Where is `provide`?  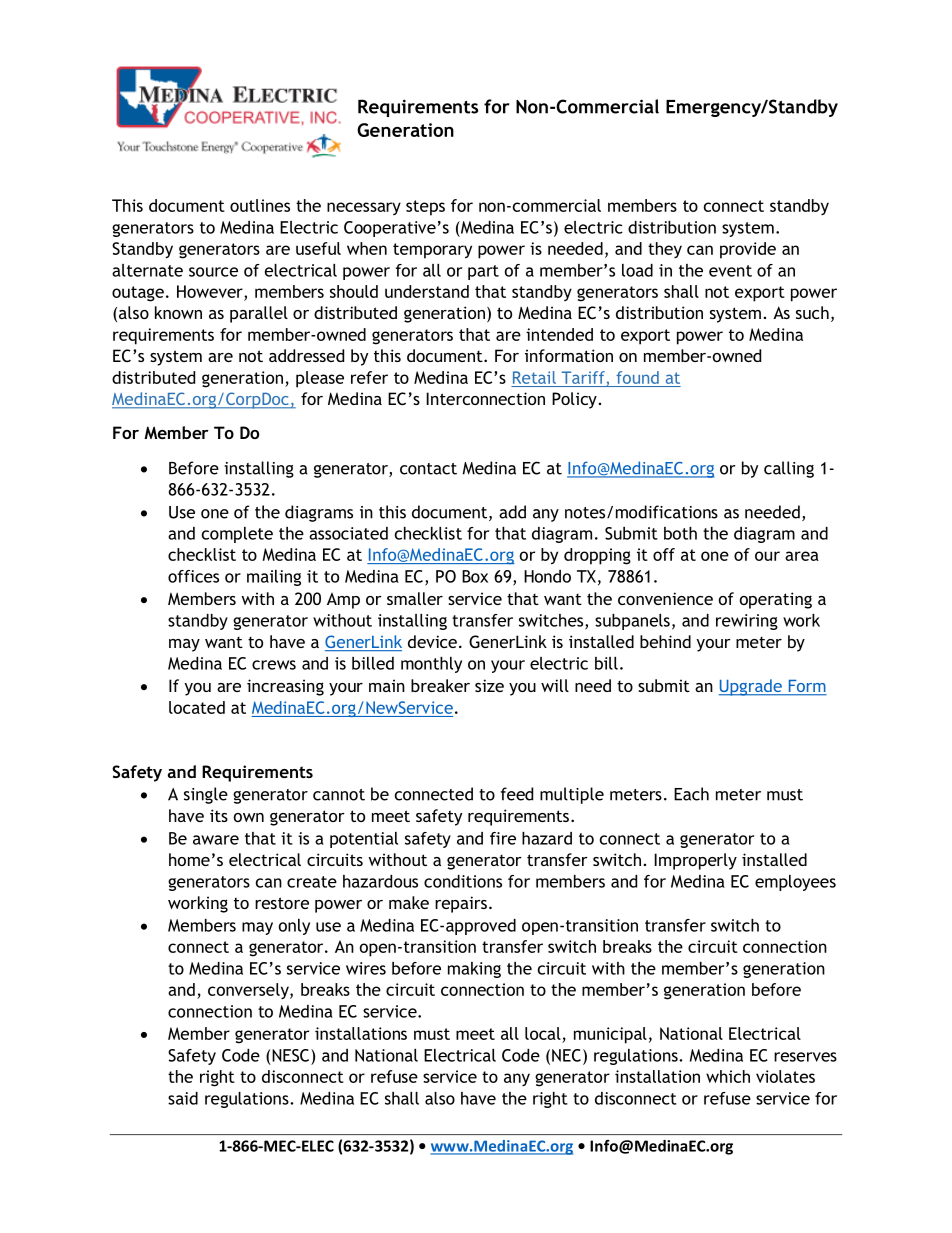 provide is located at coordinates (748, 250).
